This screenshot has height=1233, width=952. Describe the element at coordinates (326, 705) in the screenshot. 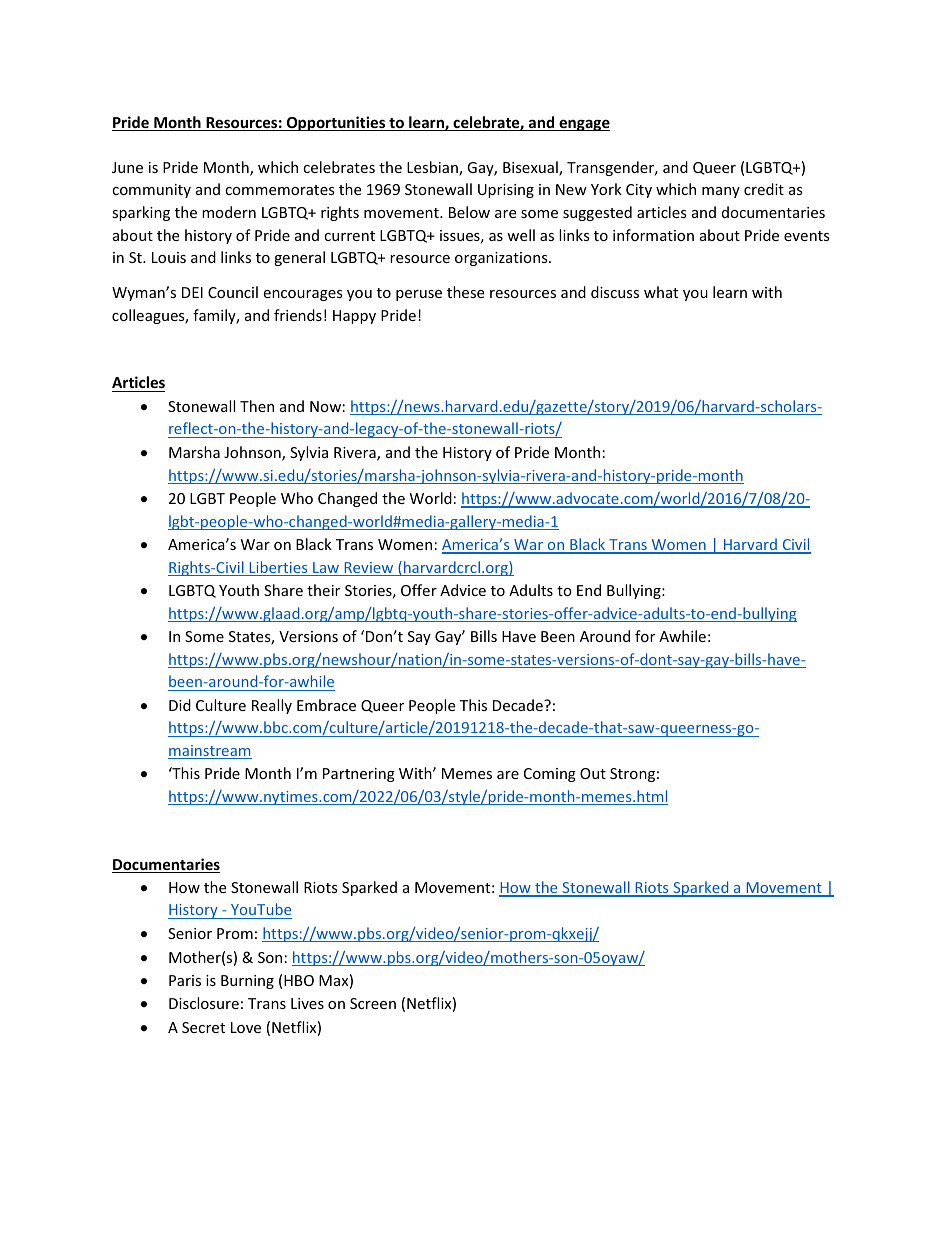

I see `Embrace` at that location.
